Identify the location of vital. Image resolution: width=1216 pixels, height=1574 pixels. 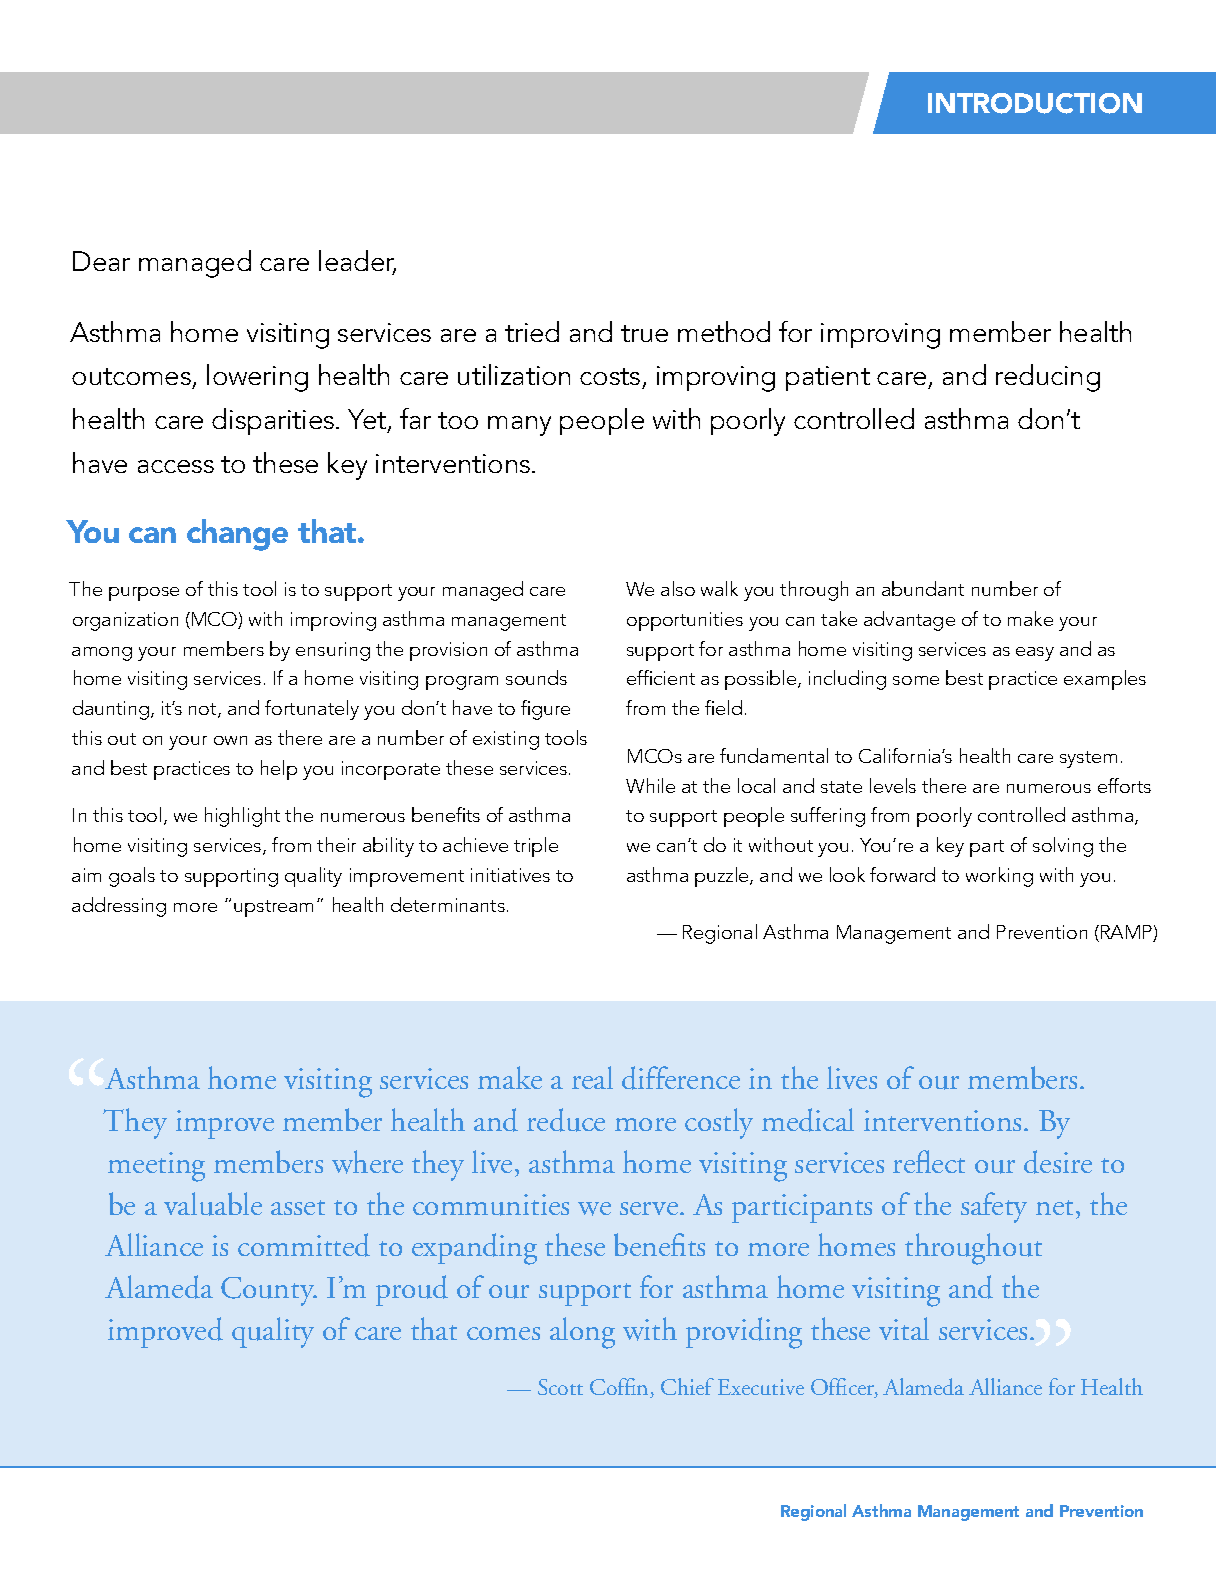
(904, 1328).
